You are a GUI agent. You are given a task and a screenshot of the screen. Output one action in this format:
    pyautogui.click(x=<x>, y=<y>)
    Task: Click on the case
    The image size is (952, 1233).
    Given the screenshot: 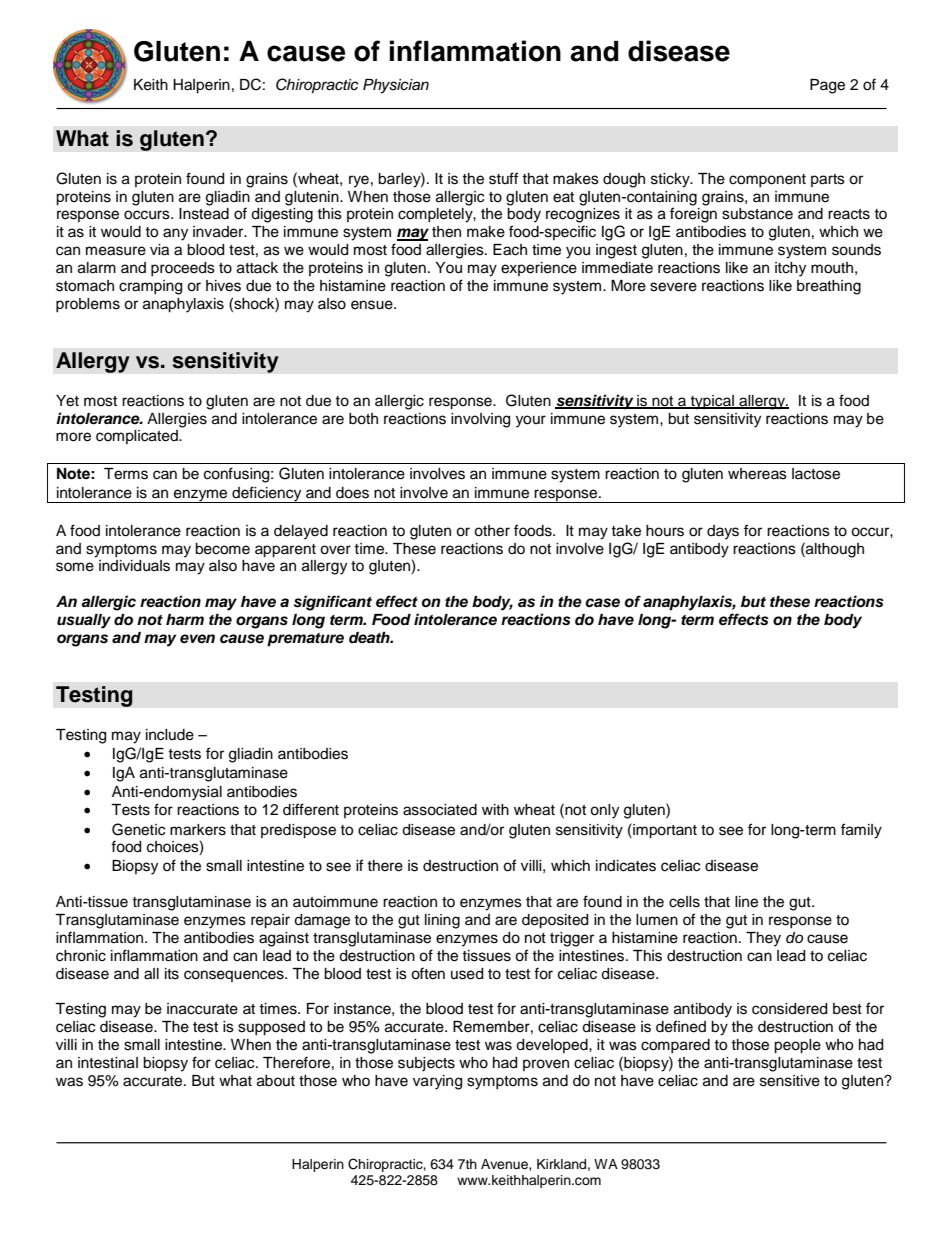 What is the action you would take?
    pyautogui.click(x=602, y=603)
